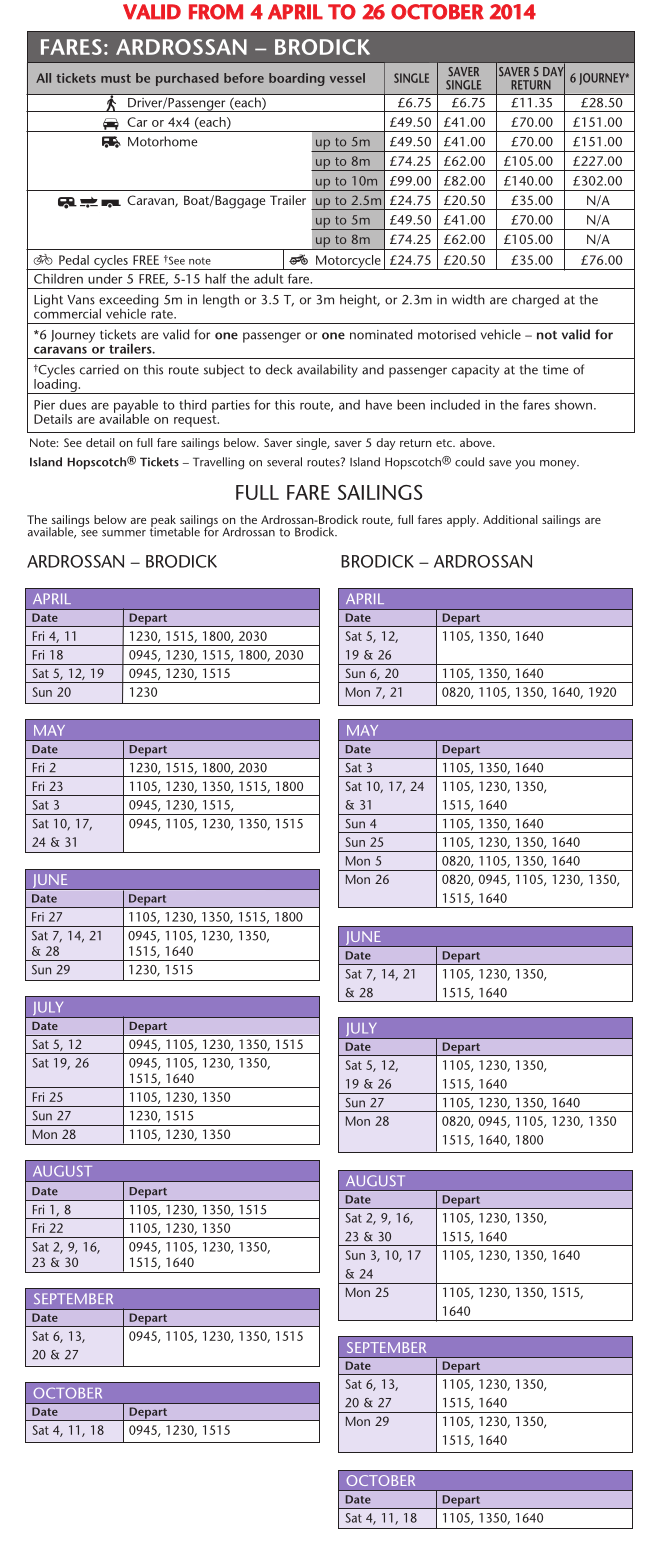 The image size is (658, 1568). I want to click on several, so click(284, 462).
